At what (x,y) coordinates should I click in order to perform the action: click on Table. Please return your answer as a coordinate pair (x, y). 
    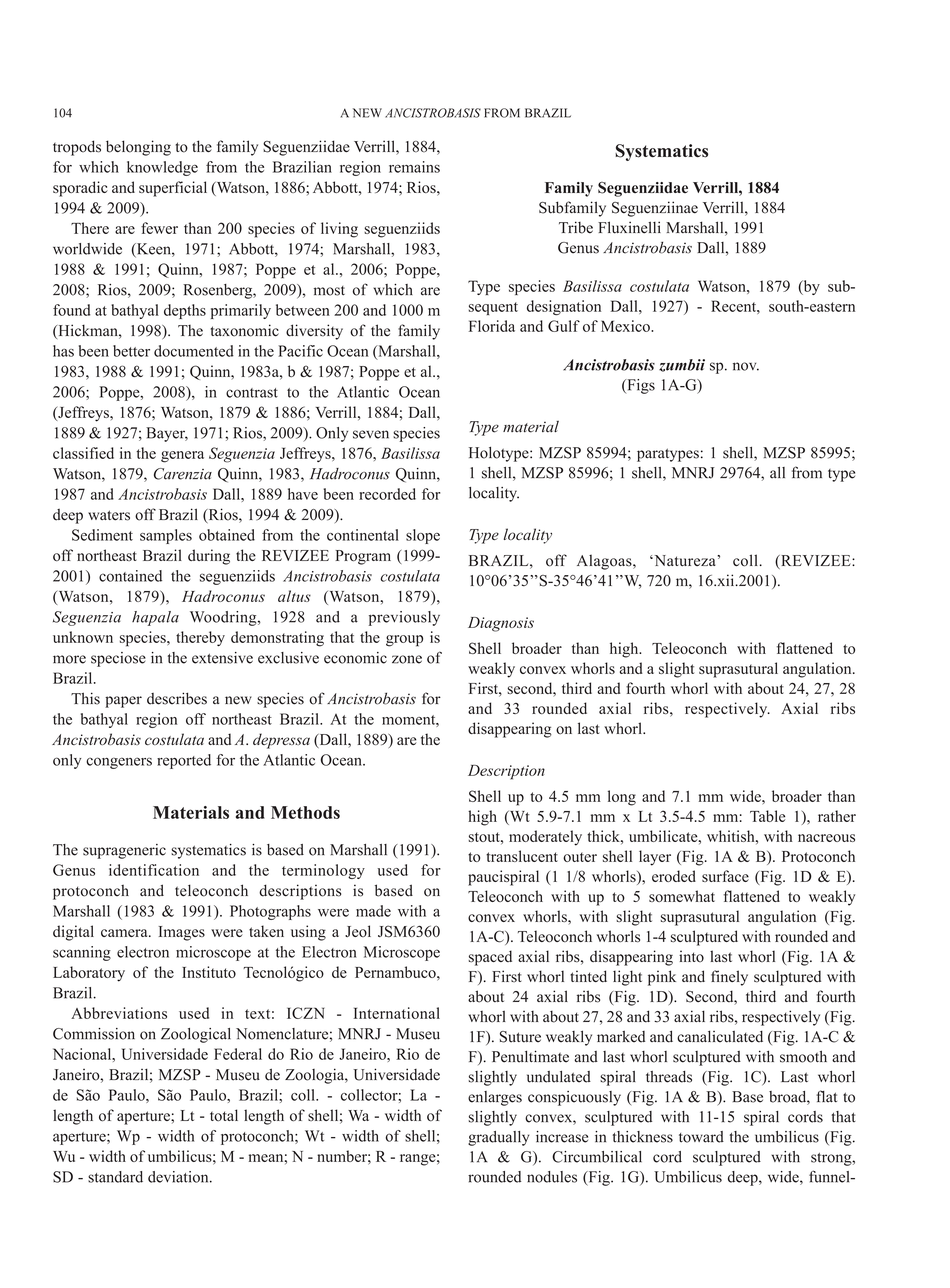
    Looking at the image, I should click on (767, 816).
